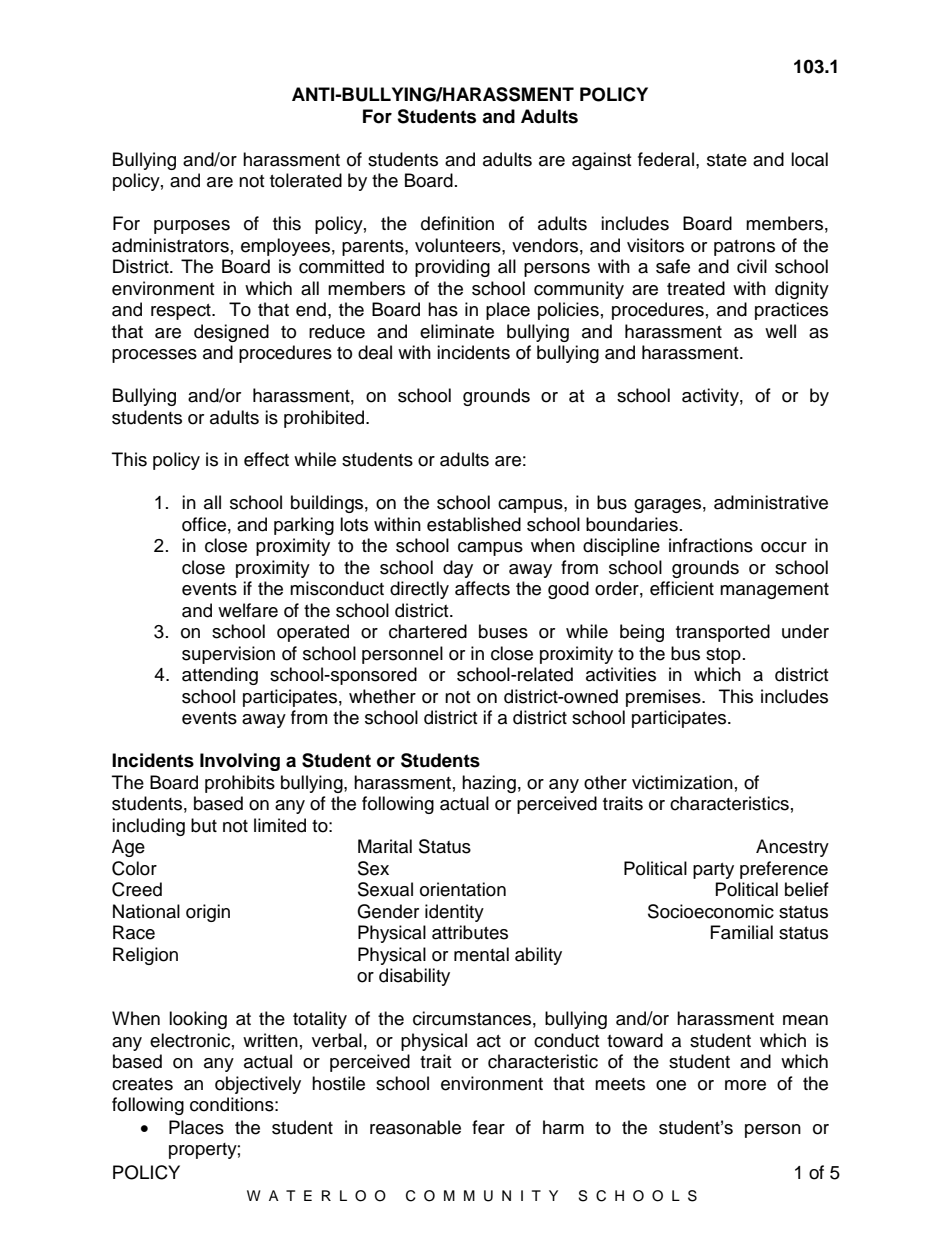 The height and width of the screenshot is (1233, 952). I want to click on office, so click(204, 524).
